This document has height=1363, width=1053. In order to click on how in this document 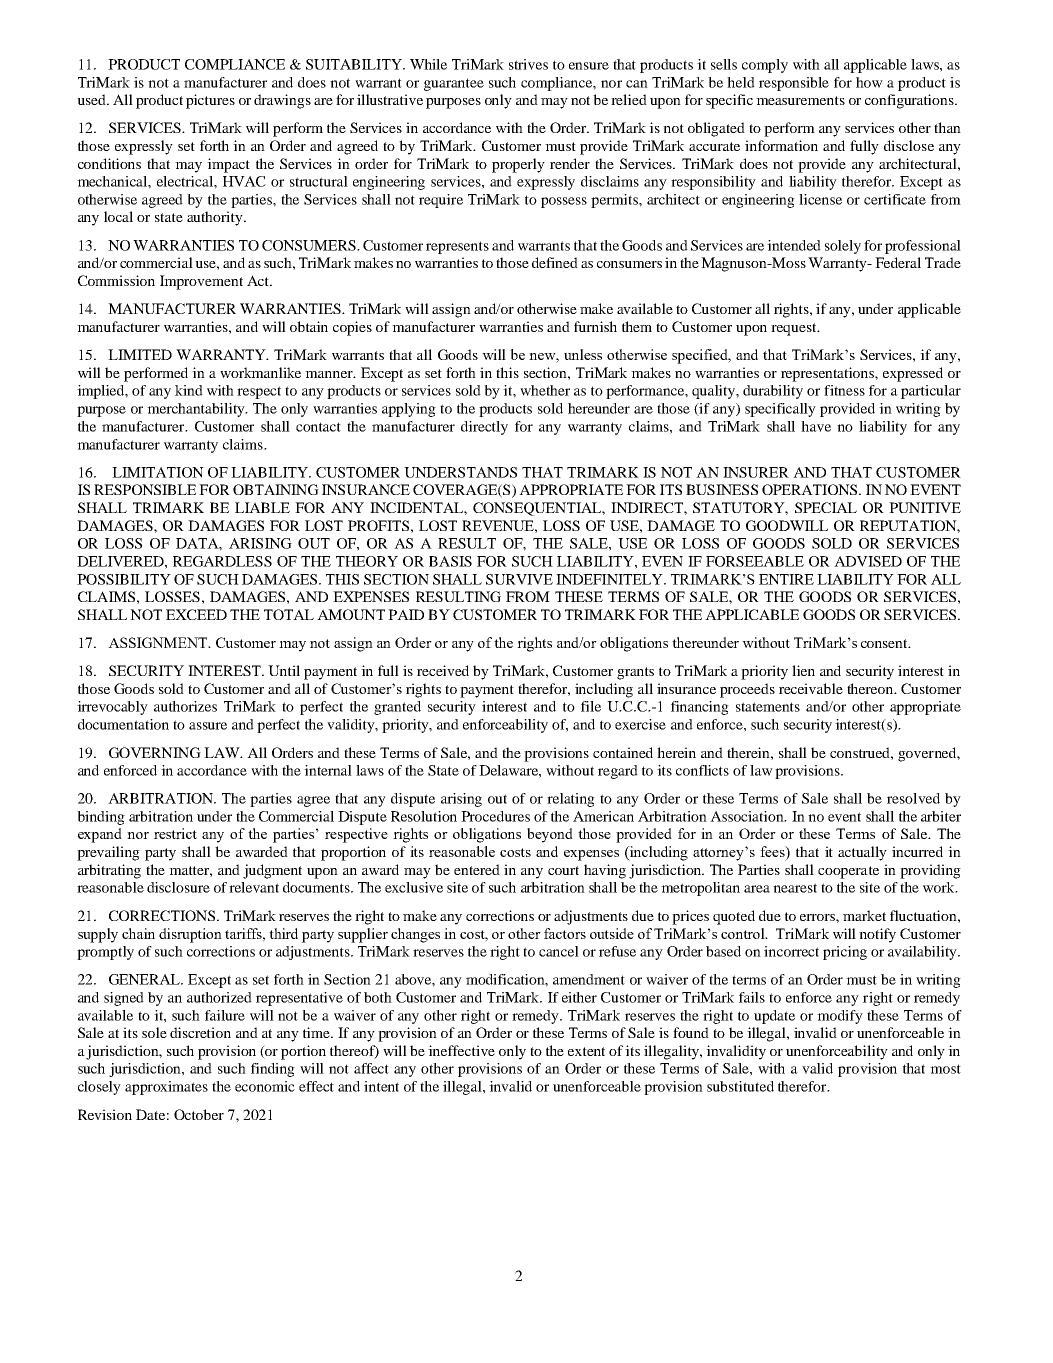, I will do `click(869, 82)`.
